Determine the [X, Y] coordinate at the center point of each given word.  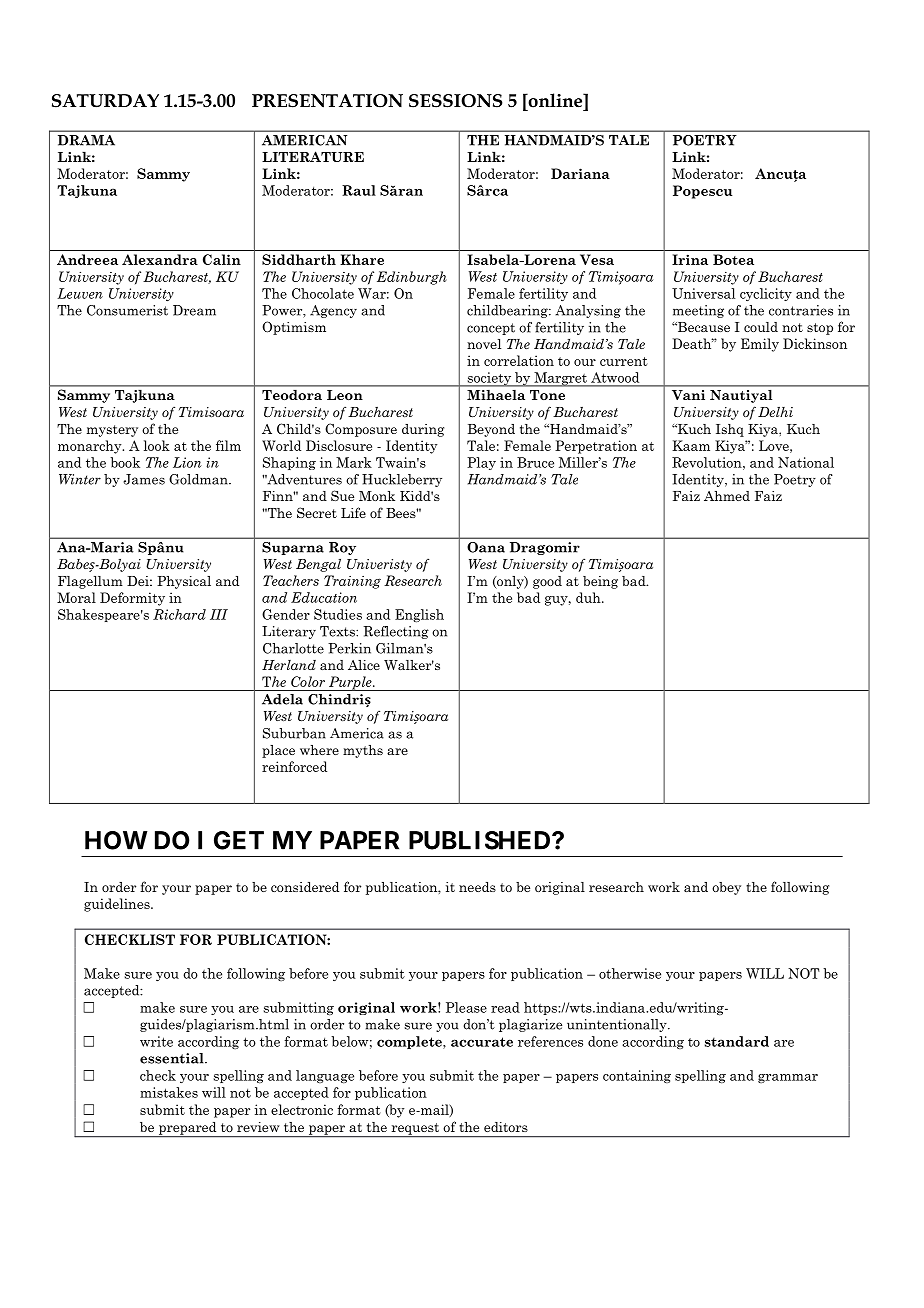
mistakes [169, 1092]
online [555, 100]
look [157, 445]
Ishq [730, 430]
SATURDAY [105, 101]
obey [726, 888]
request [415, 1130]
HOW [116, 840]
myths [363, 751]
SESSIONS [456, 101]
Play [481, 463]
